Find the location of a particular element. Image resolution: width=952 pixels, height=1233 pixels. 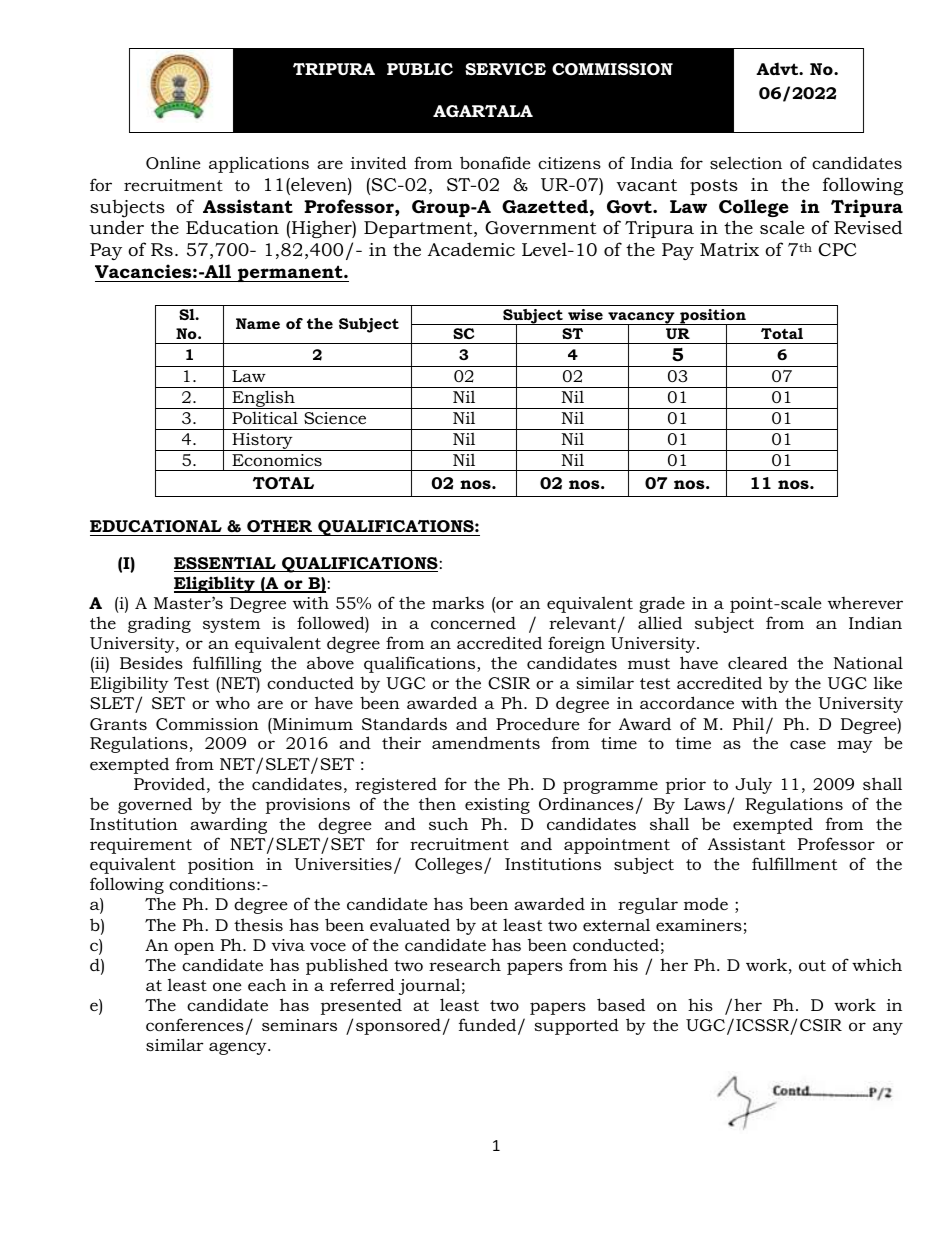

governed is located at coordinates (155, 805).
